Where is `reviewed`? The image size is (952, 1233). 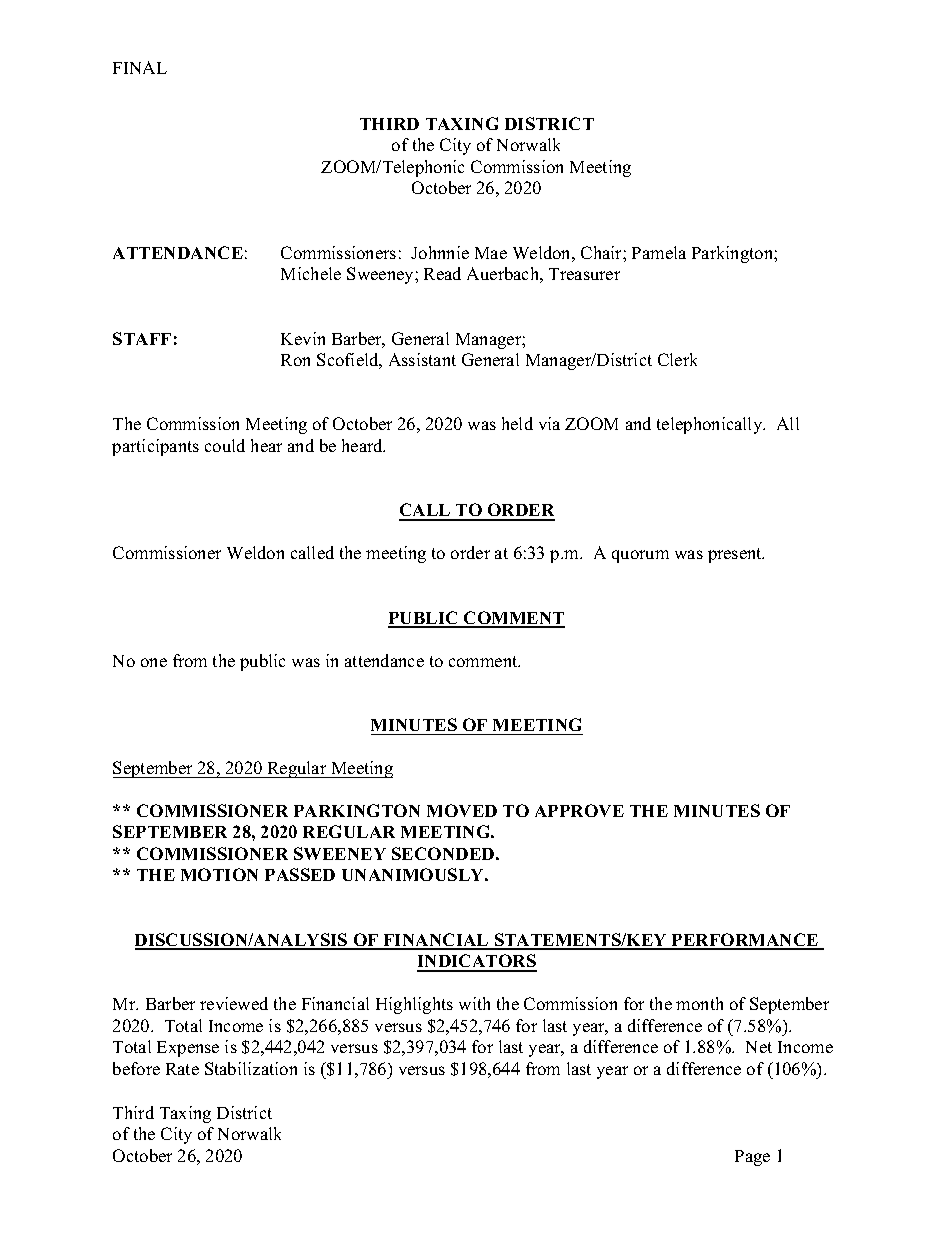 reviewed is located at coordinates (234, 1003).
